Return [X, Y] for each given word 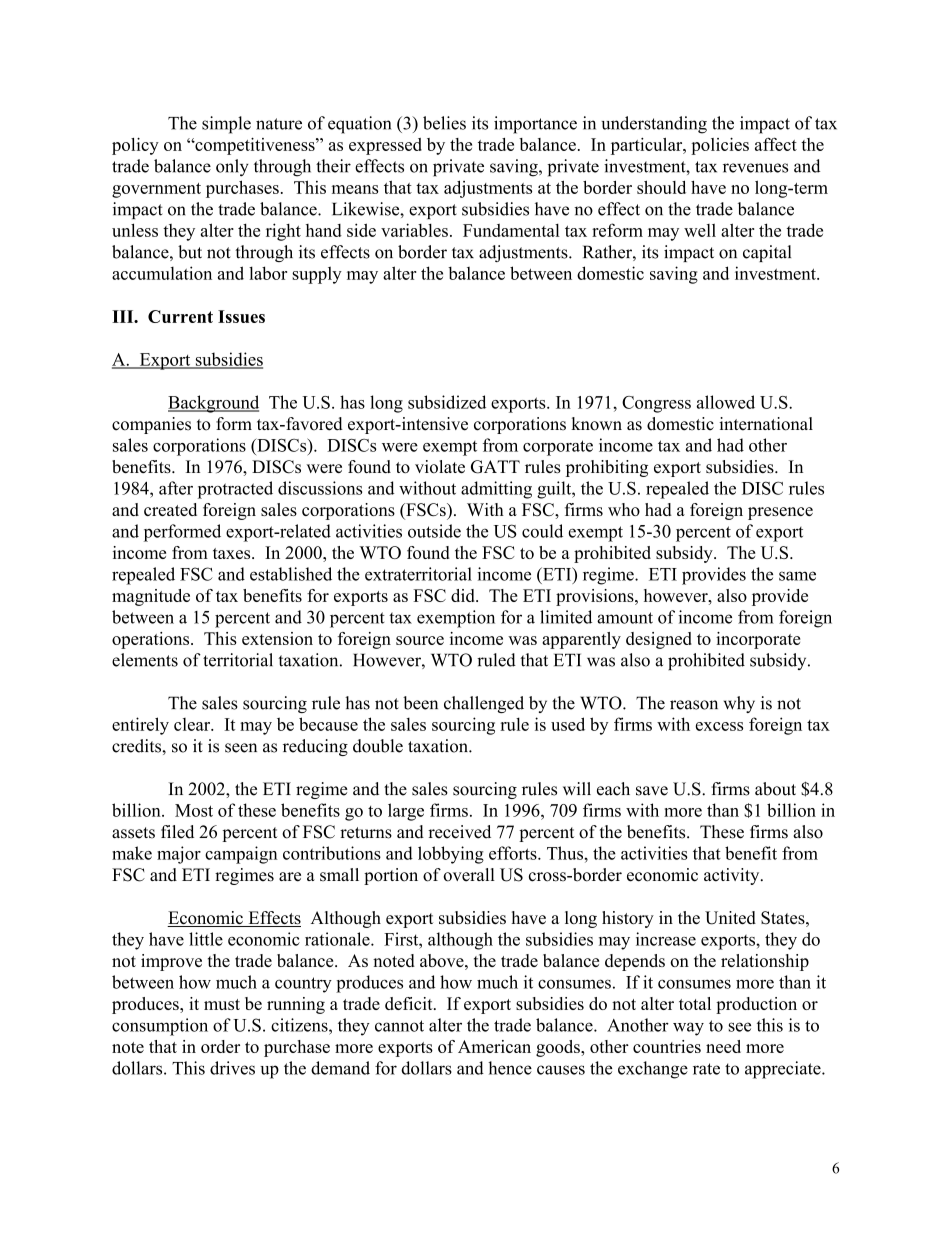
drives [232, 1068]
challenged [484, 704]
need [723, 1046]
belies [444, 123]
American [494, 1046]
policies [720, 146]
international [766, 424]
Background [213, 404]
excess [719, 726]
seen [241, 748]
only [232, 168]
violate [440, 466]
